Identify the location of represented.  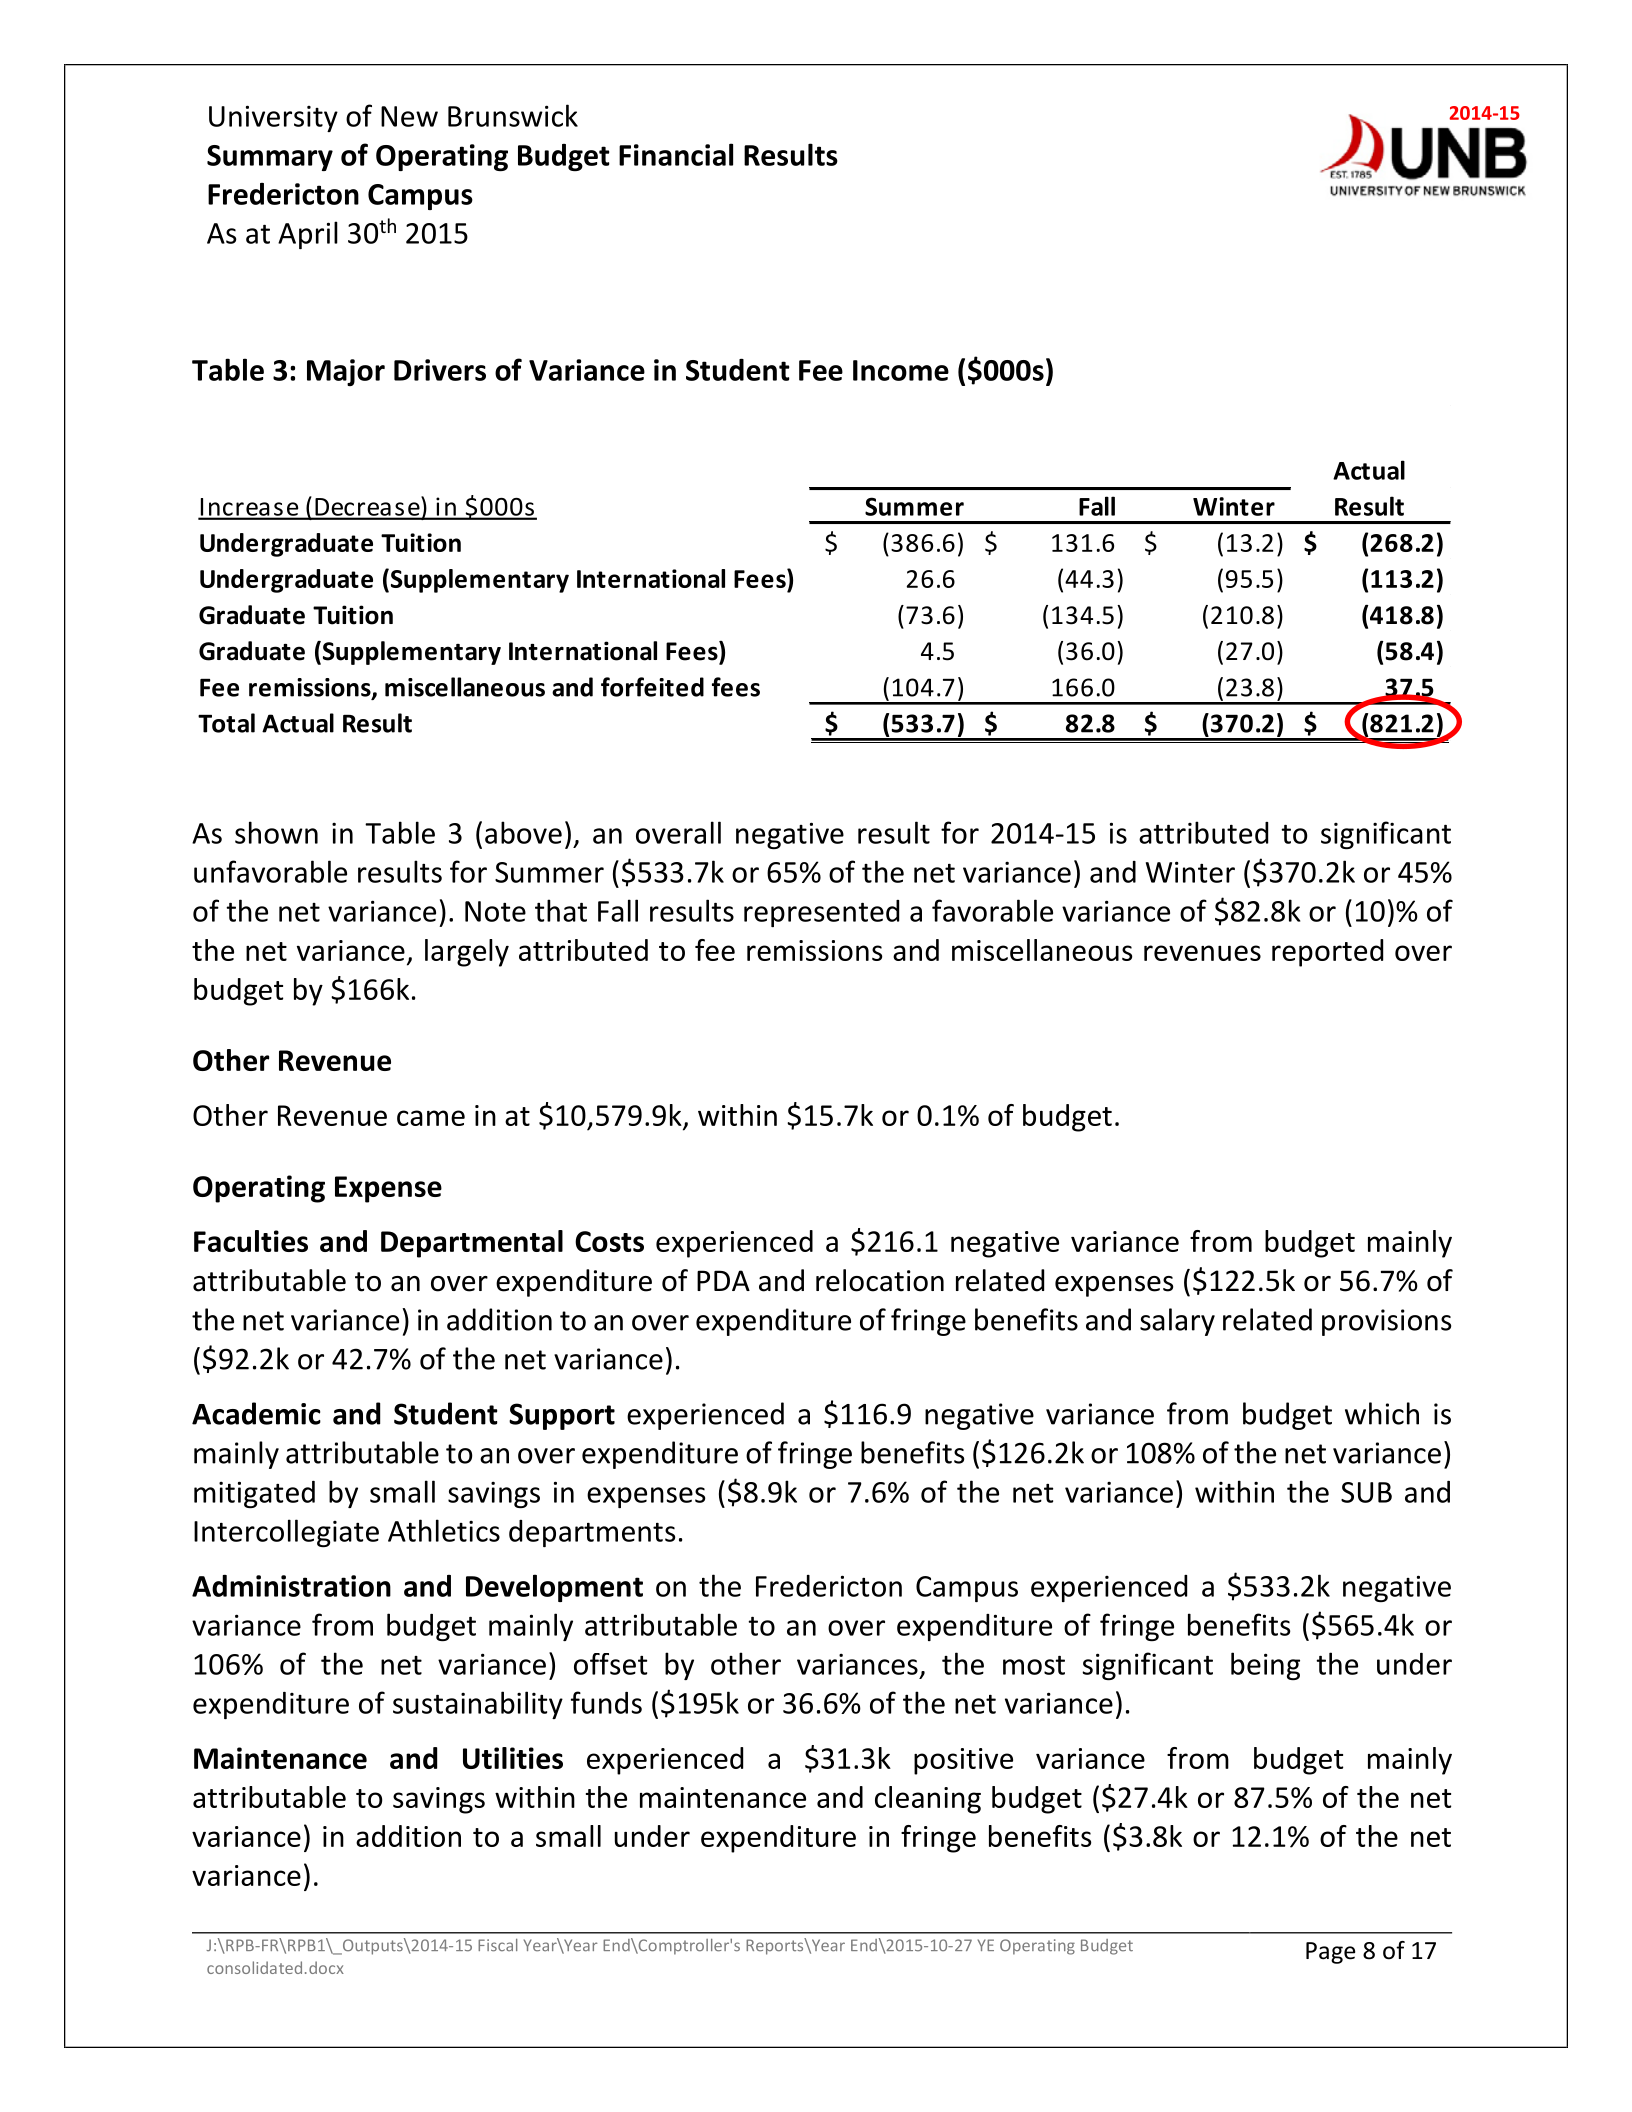
(821, 913).
